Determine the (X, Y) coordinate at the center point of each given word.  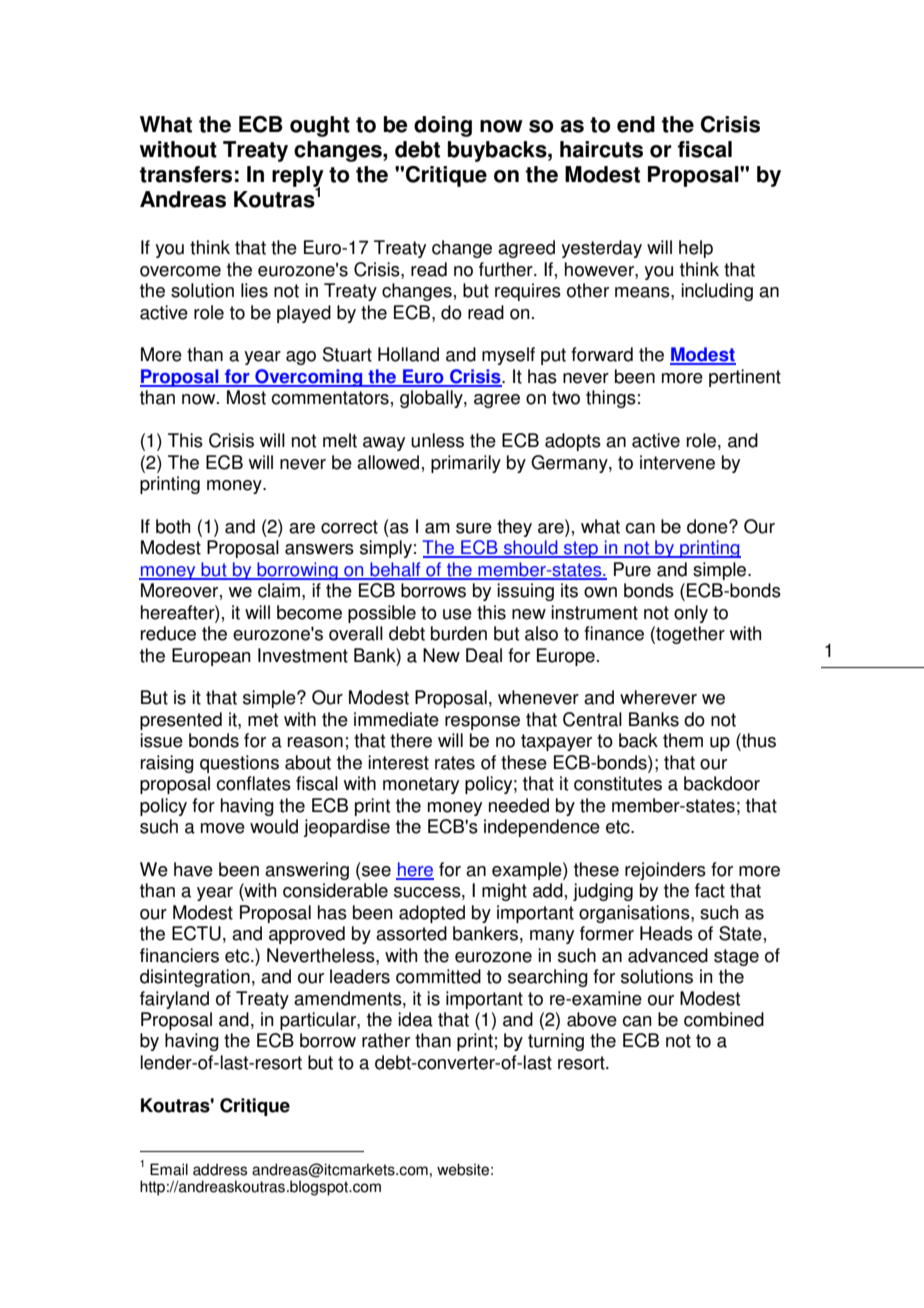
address (220, 1169)
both (173, 526)
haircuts (601, 149)
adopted (432, 914)
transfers (186, 174)
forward (602, 354)
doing (443, 126)
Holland (408, 354)
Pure (632, 569)
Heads (666, 933)
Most (246, 397)
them (683, 740)
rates (455, 763)
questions (239, 764)
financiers (179, 955)
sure (474, 528)
